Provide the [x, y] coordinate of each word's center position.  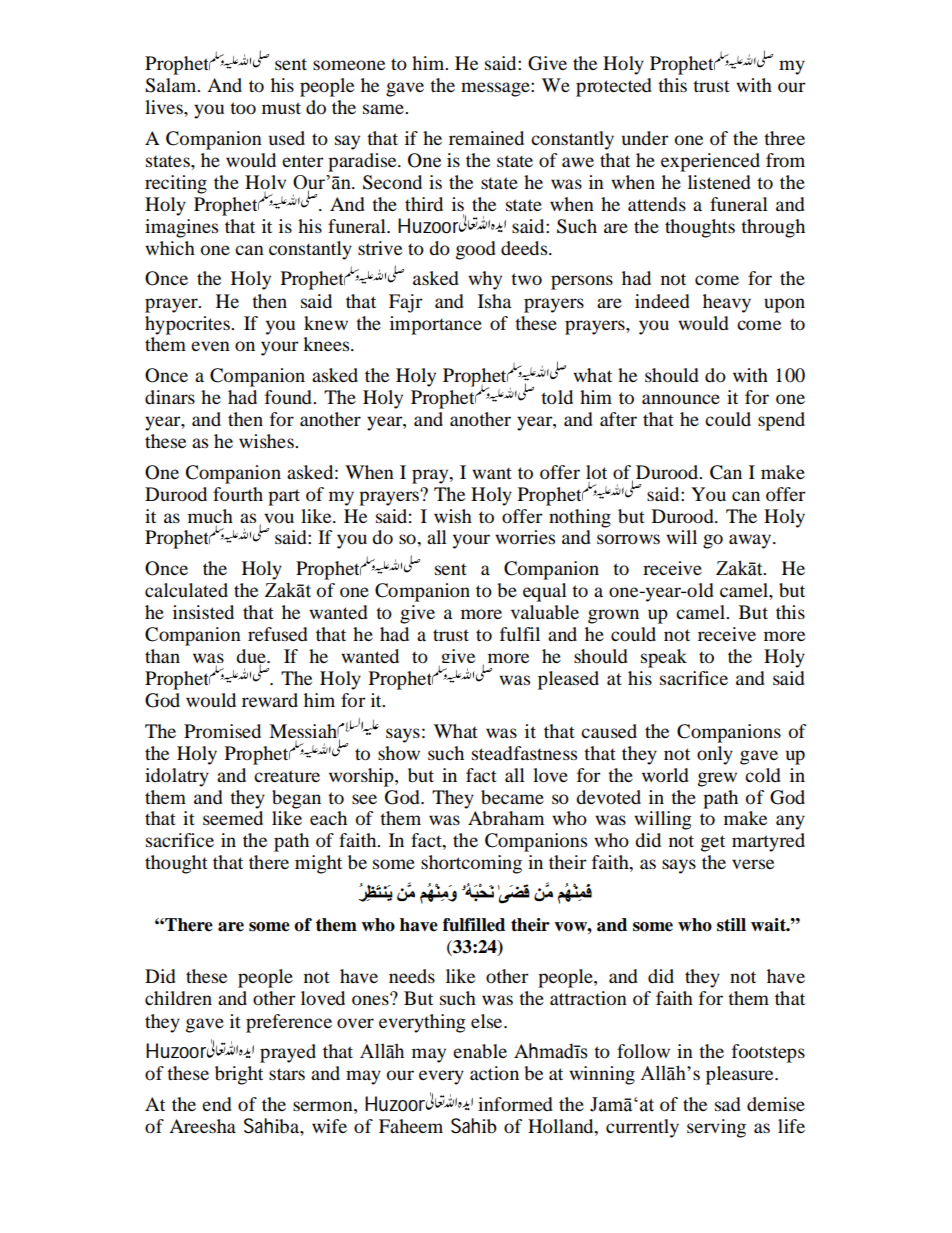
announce [681, 399]
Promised [222, 731]
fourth [238, 494]
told [557, 397]
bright [239, 1075]
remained [486, 138]
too [243, 108]
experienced [710, 162]
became [512, 797]
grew [717, 779]
